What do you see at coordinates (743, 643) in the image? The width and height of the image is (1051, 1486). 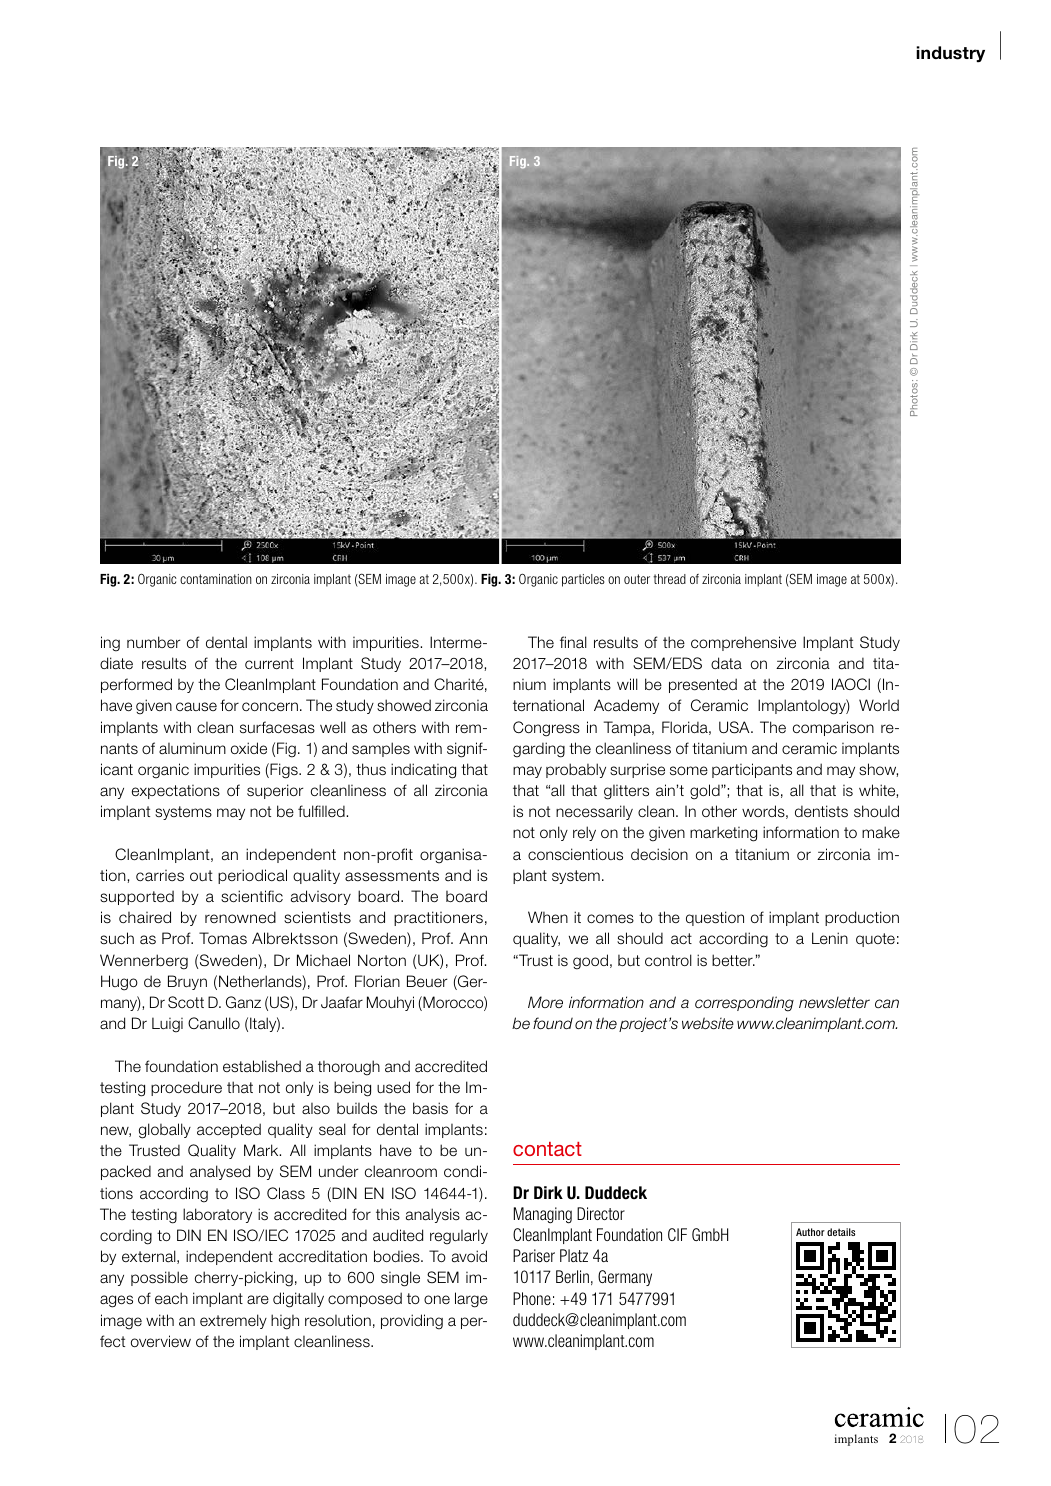 I see `comprehensive` at bounding box center [743, 643].
